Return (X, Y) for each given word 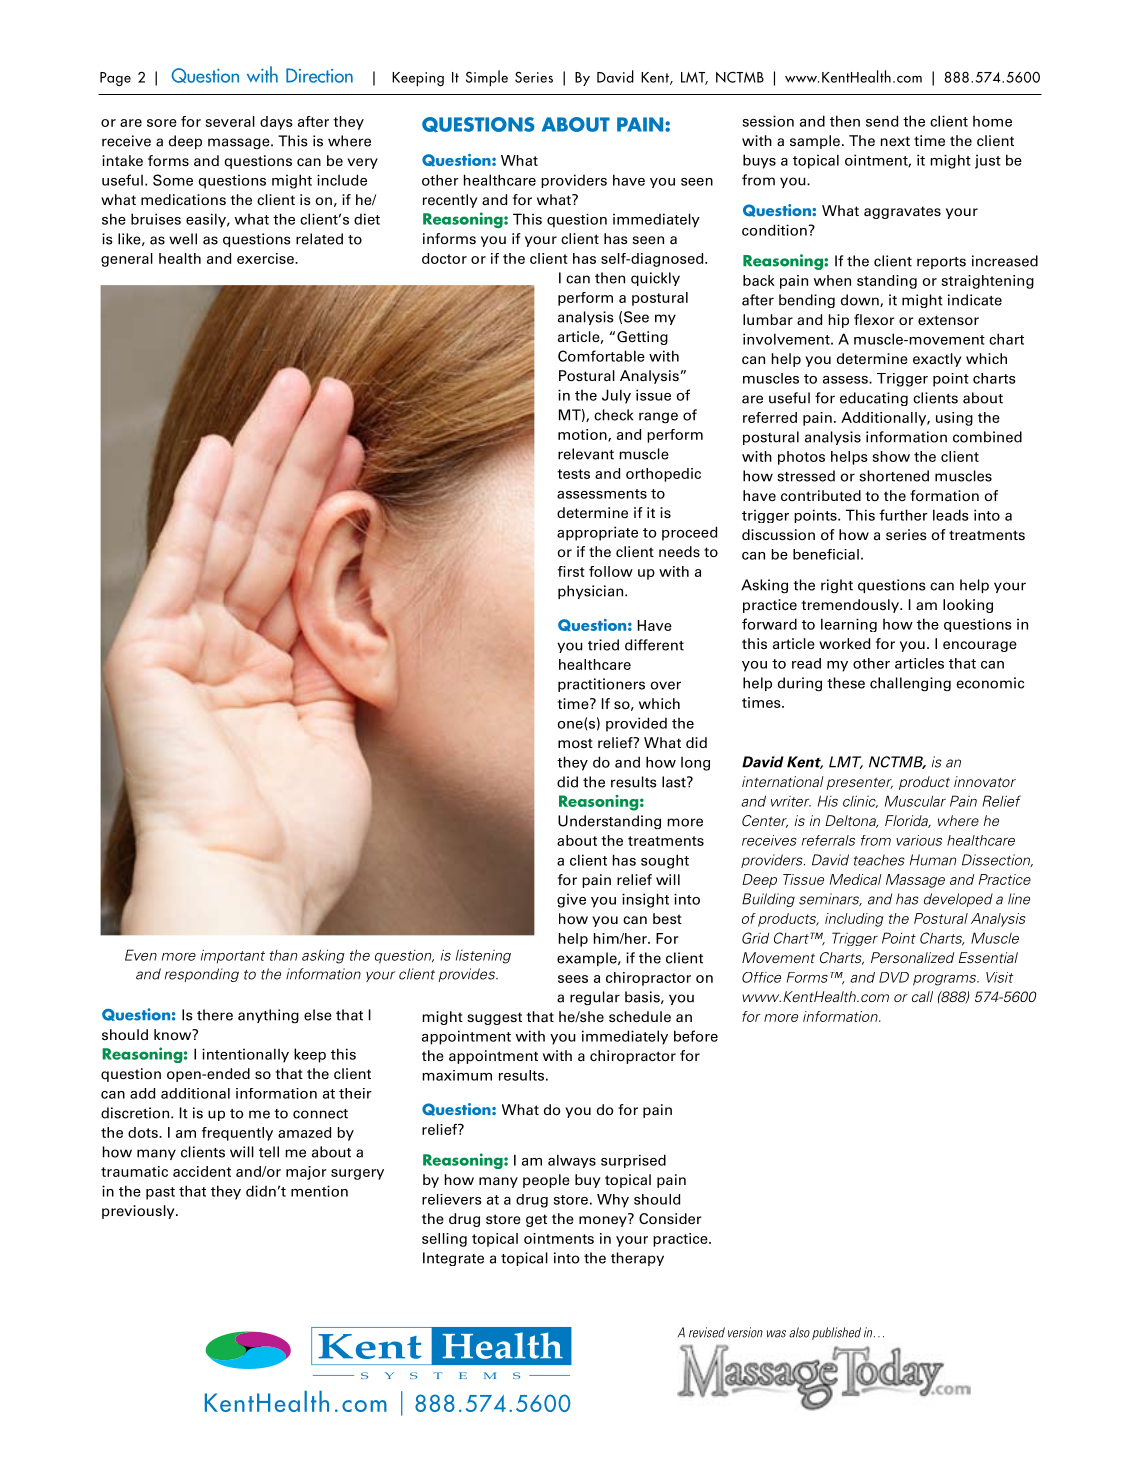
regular (595, 998)
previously (139, 1212)
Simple (487, 78)
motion (583, 435)
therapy (637, 1259)
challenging (910, 684)
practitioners (601, 685)
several (230, 121)
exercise (266, 258)
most (575, 743)
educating (874, 399)
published (836, 1333)
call (922, 996)
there (215, 1015)
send (882, 121)
